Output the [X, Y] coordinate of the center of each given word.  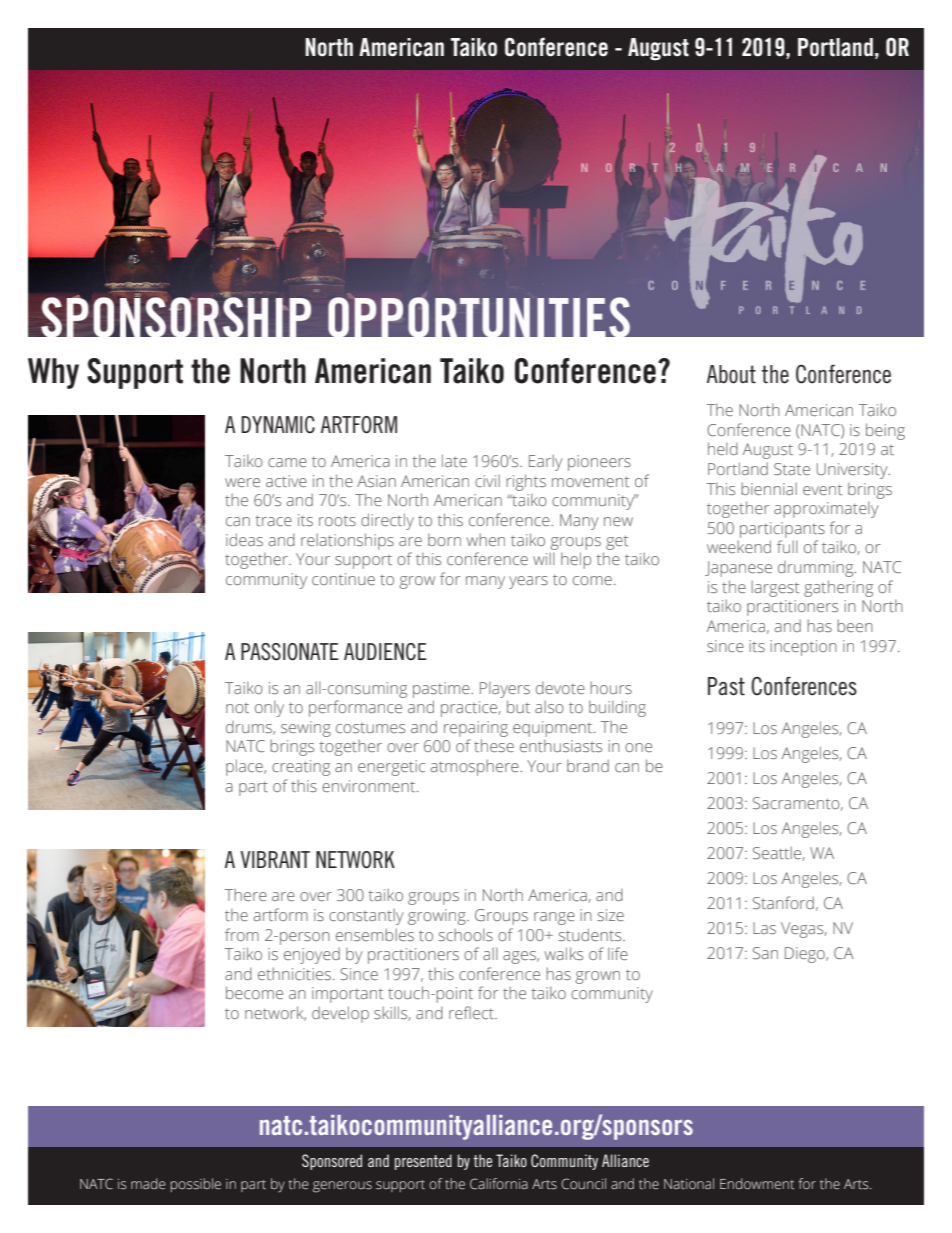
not [237, 708]
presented [423, 1162]
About [731, 374]
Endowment [757, 1184]
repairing [476, 729]
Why [53, 373]
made [148, 1184]
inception [803, 648]
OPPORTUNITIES [499, 263]
